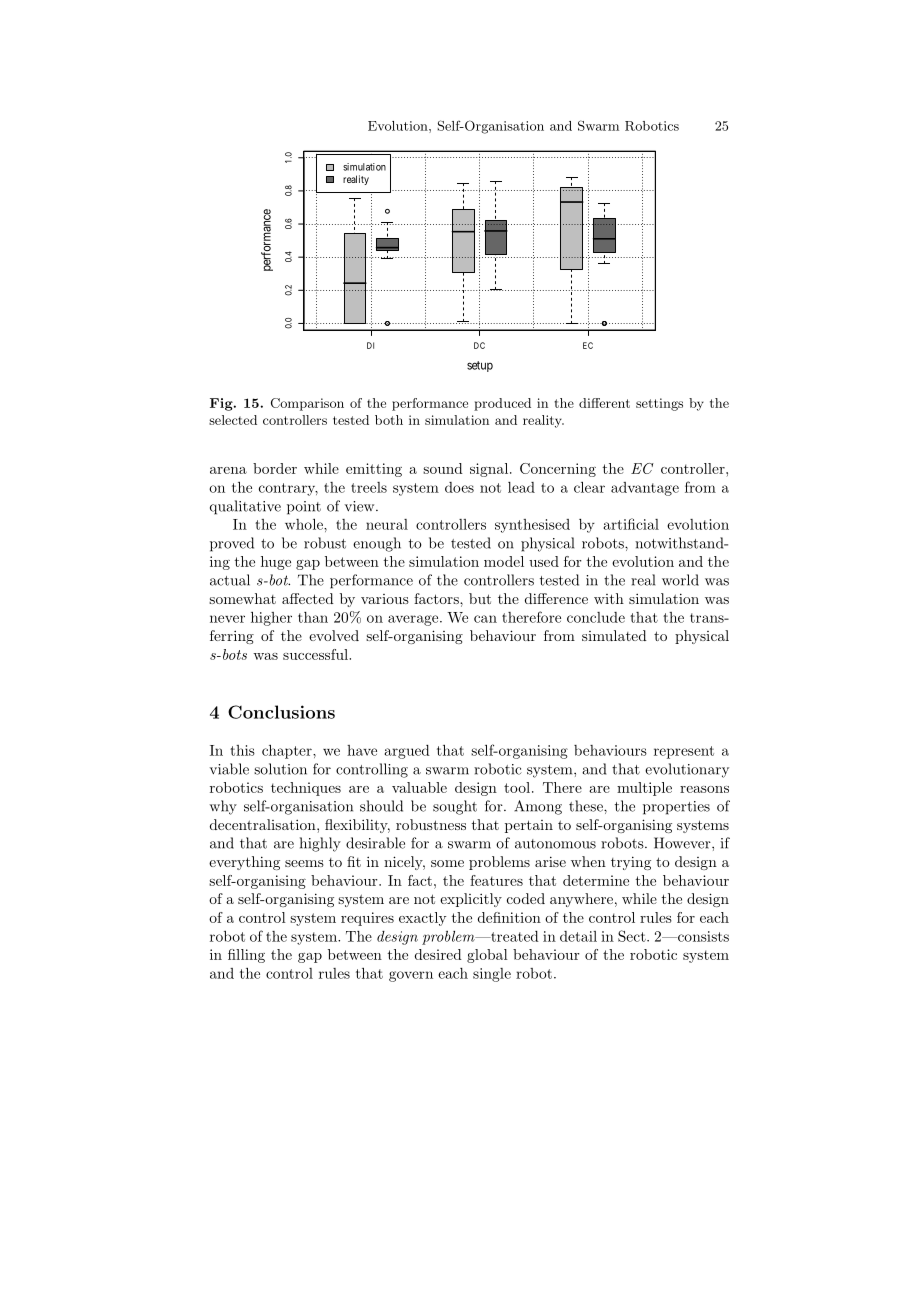  What do you see at coordinates (631, 524) in the image?
I see `artificial` at bounding box center [631, 524].
